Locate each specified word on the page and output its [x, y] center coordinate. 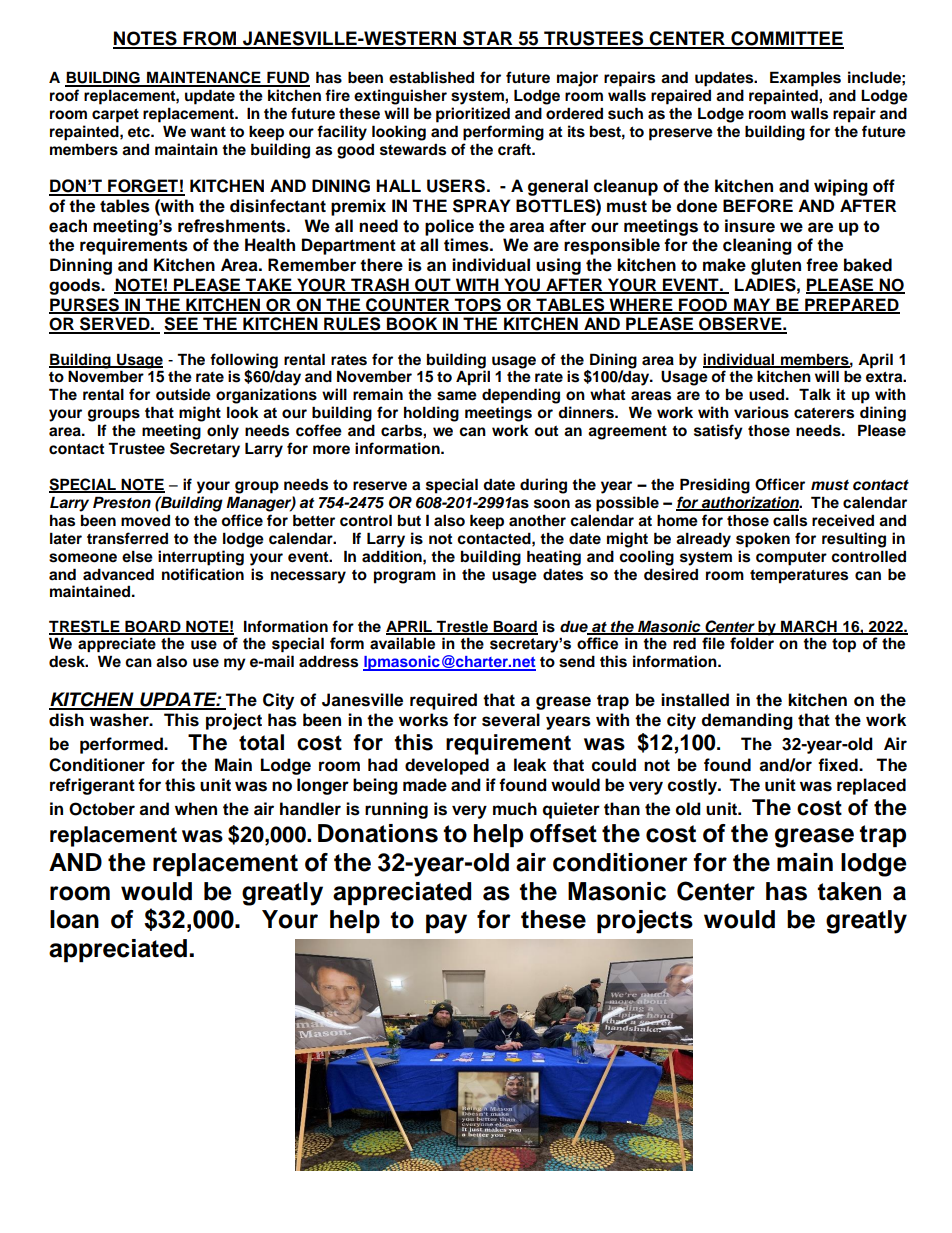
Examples [805, 79]
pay [446, 924]
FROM [210, 39]
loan [74, 919]
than [622, 809]
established [431, 77]
